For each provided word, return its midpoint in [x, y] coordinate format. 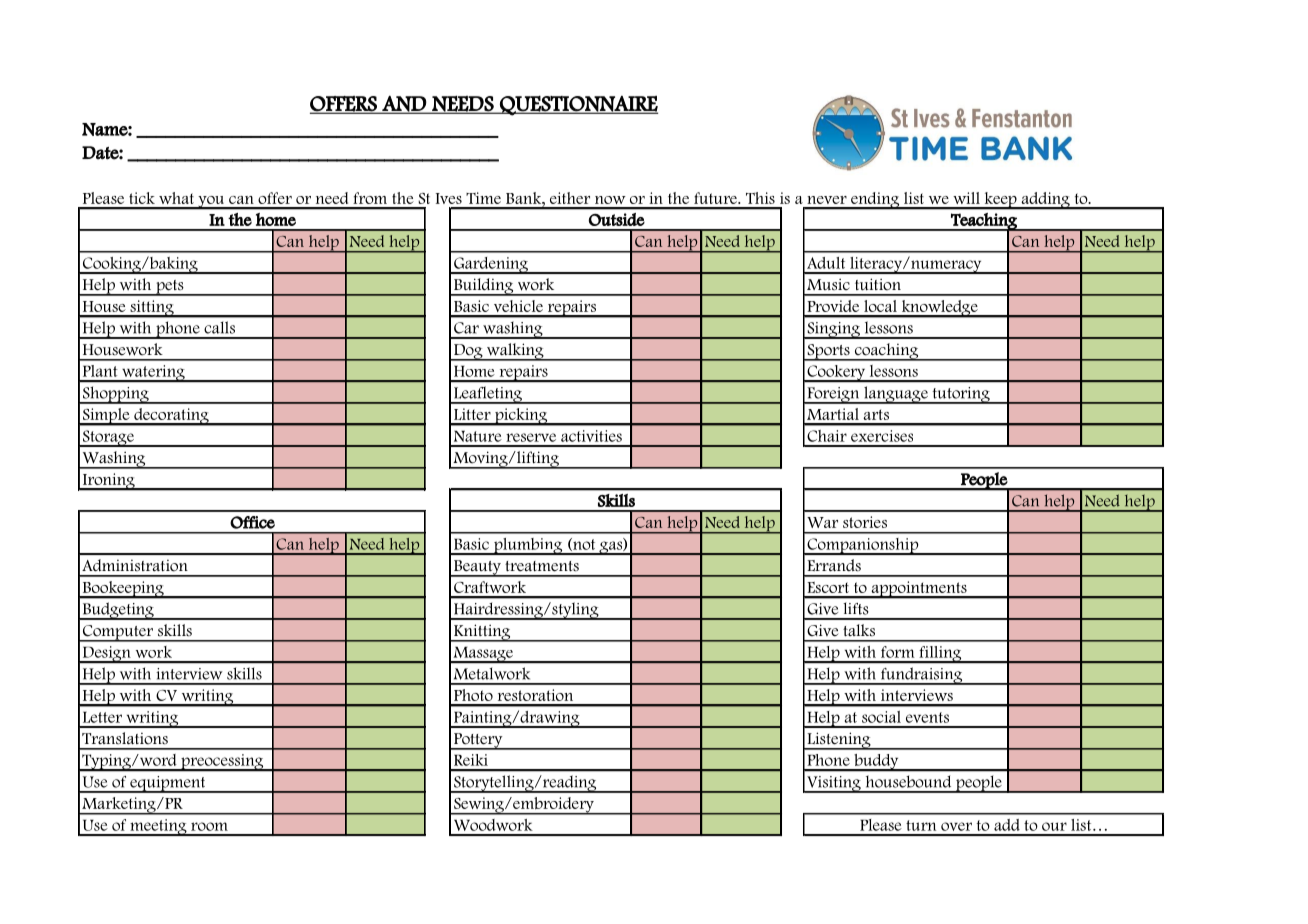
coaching [886, 352]
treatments [542, 566]
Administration [135, 565]
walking [515, 352]
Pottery [478, 741]
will [966, 198]
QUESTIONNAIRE [578, 105]
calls [220, 328]
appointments [919, 590]
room [209, 826]
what [176, 198]
